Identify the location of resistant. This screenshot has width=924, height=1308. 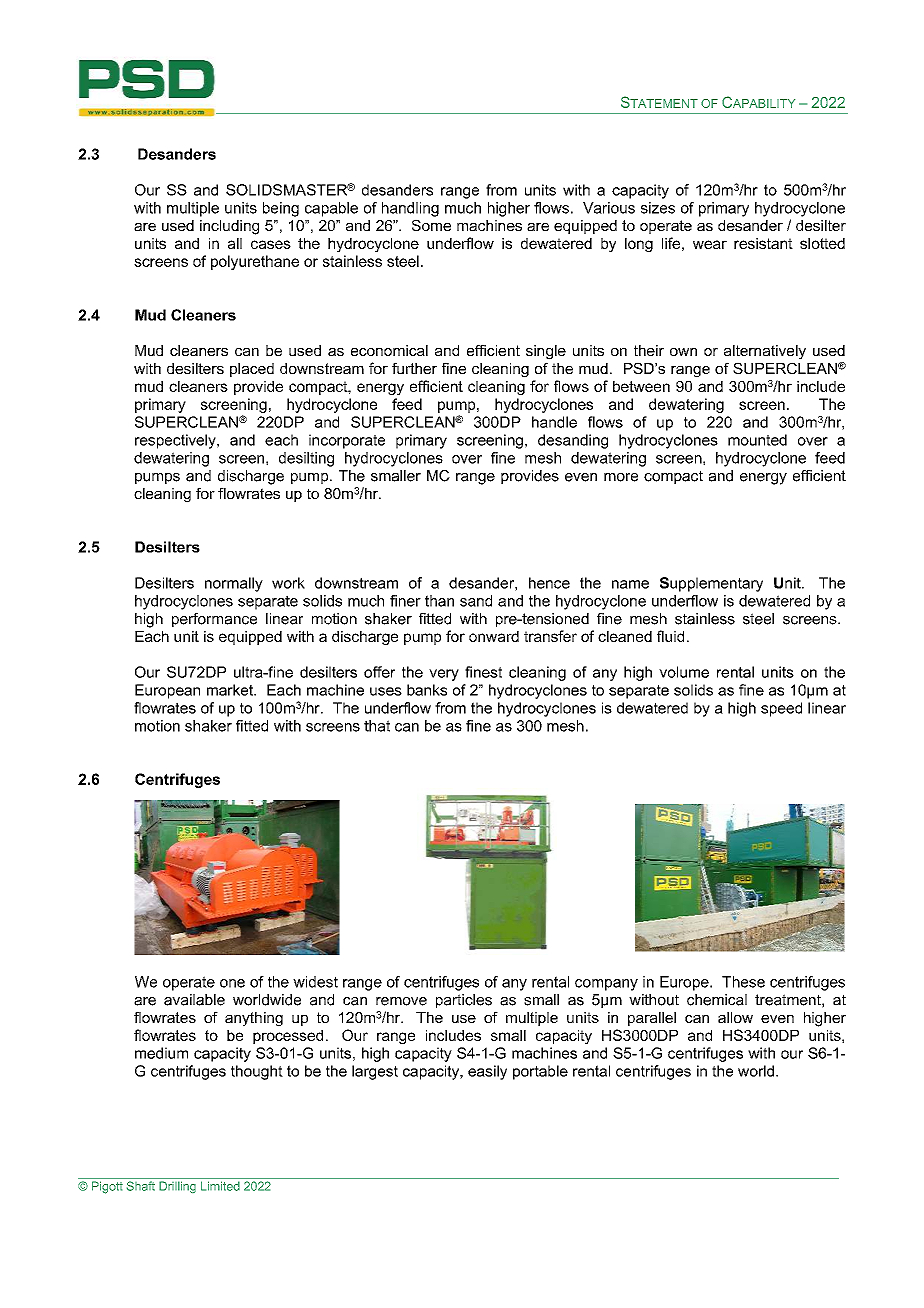
(763, 243).
